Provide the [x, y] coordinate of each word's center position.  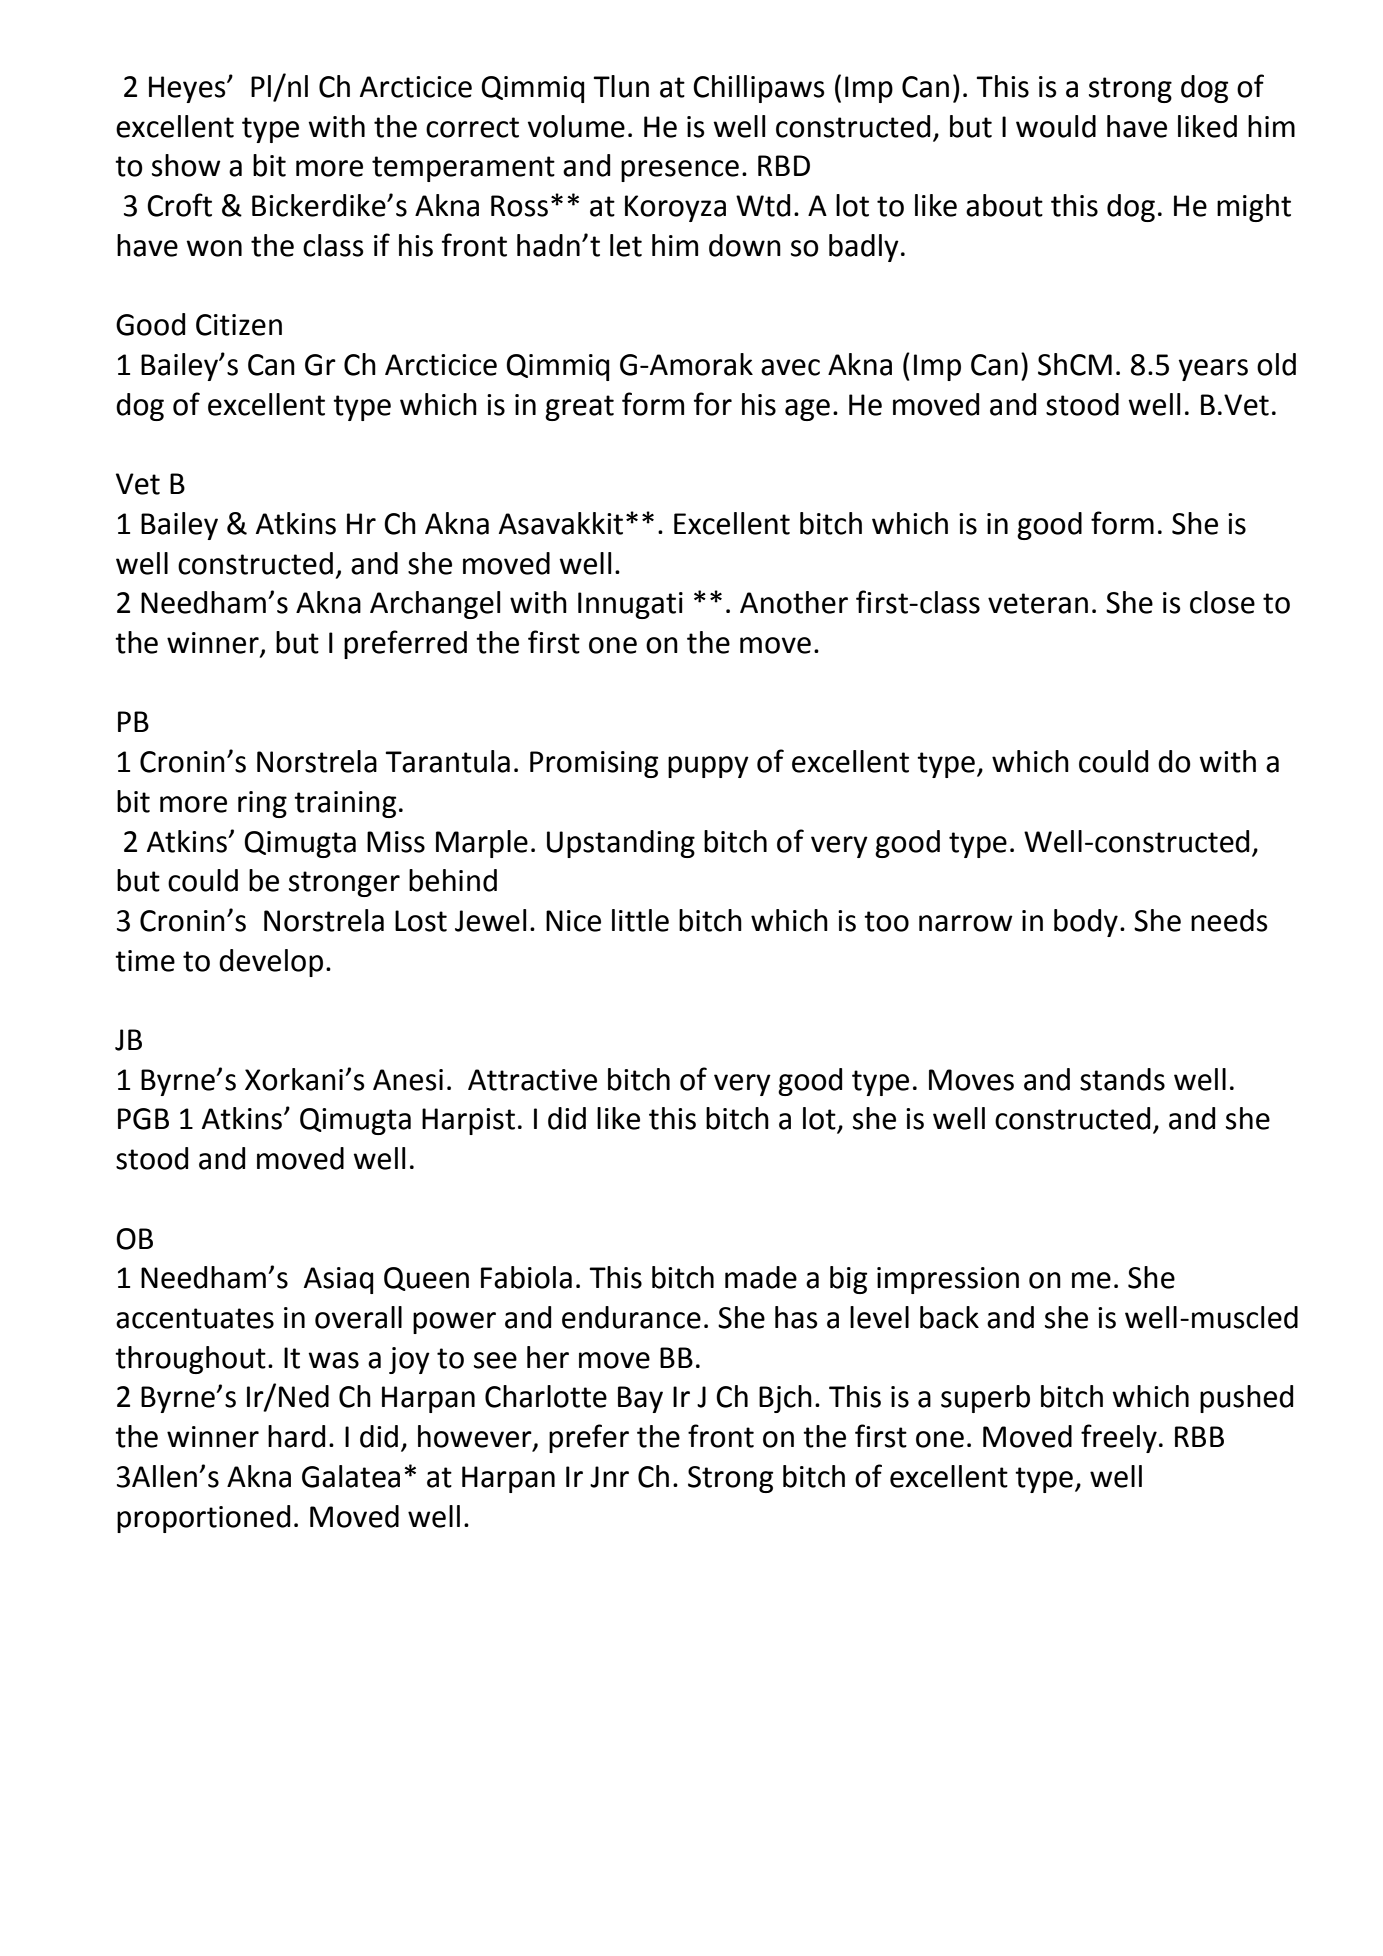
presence [680, 171]
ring [262, 804]
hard [296, 1436]
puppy [708, 767]
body [1086, 923]
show [186, 165]
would [1056, 126]
